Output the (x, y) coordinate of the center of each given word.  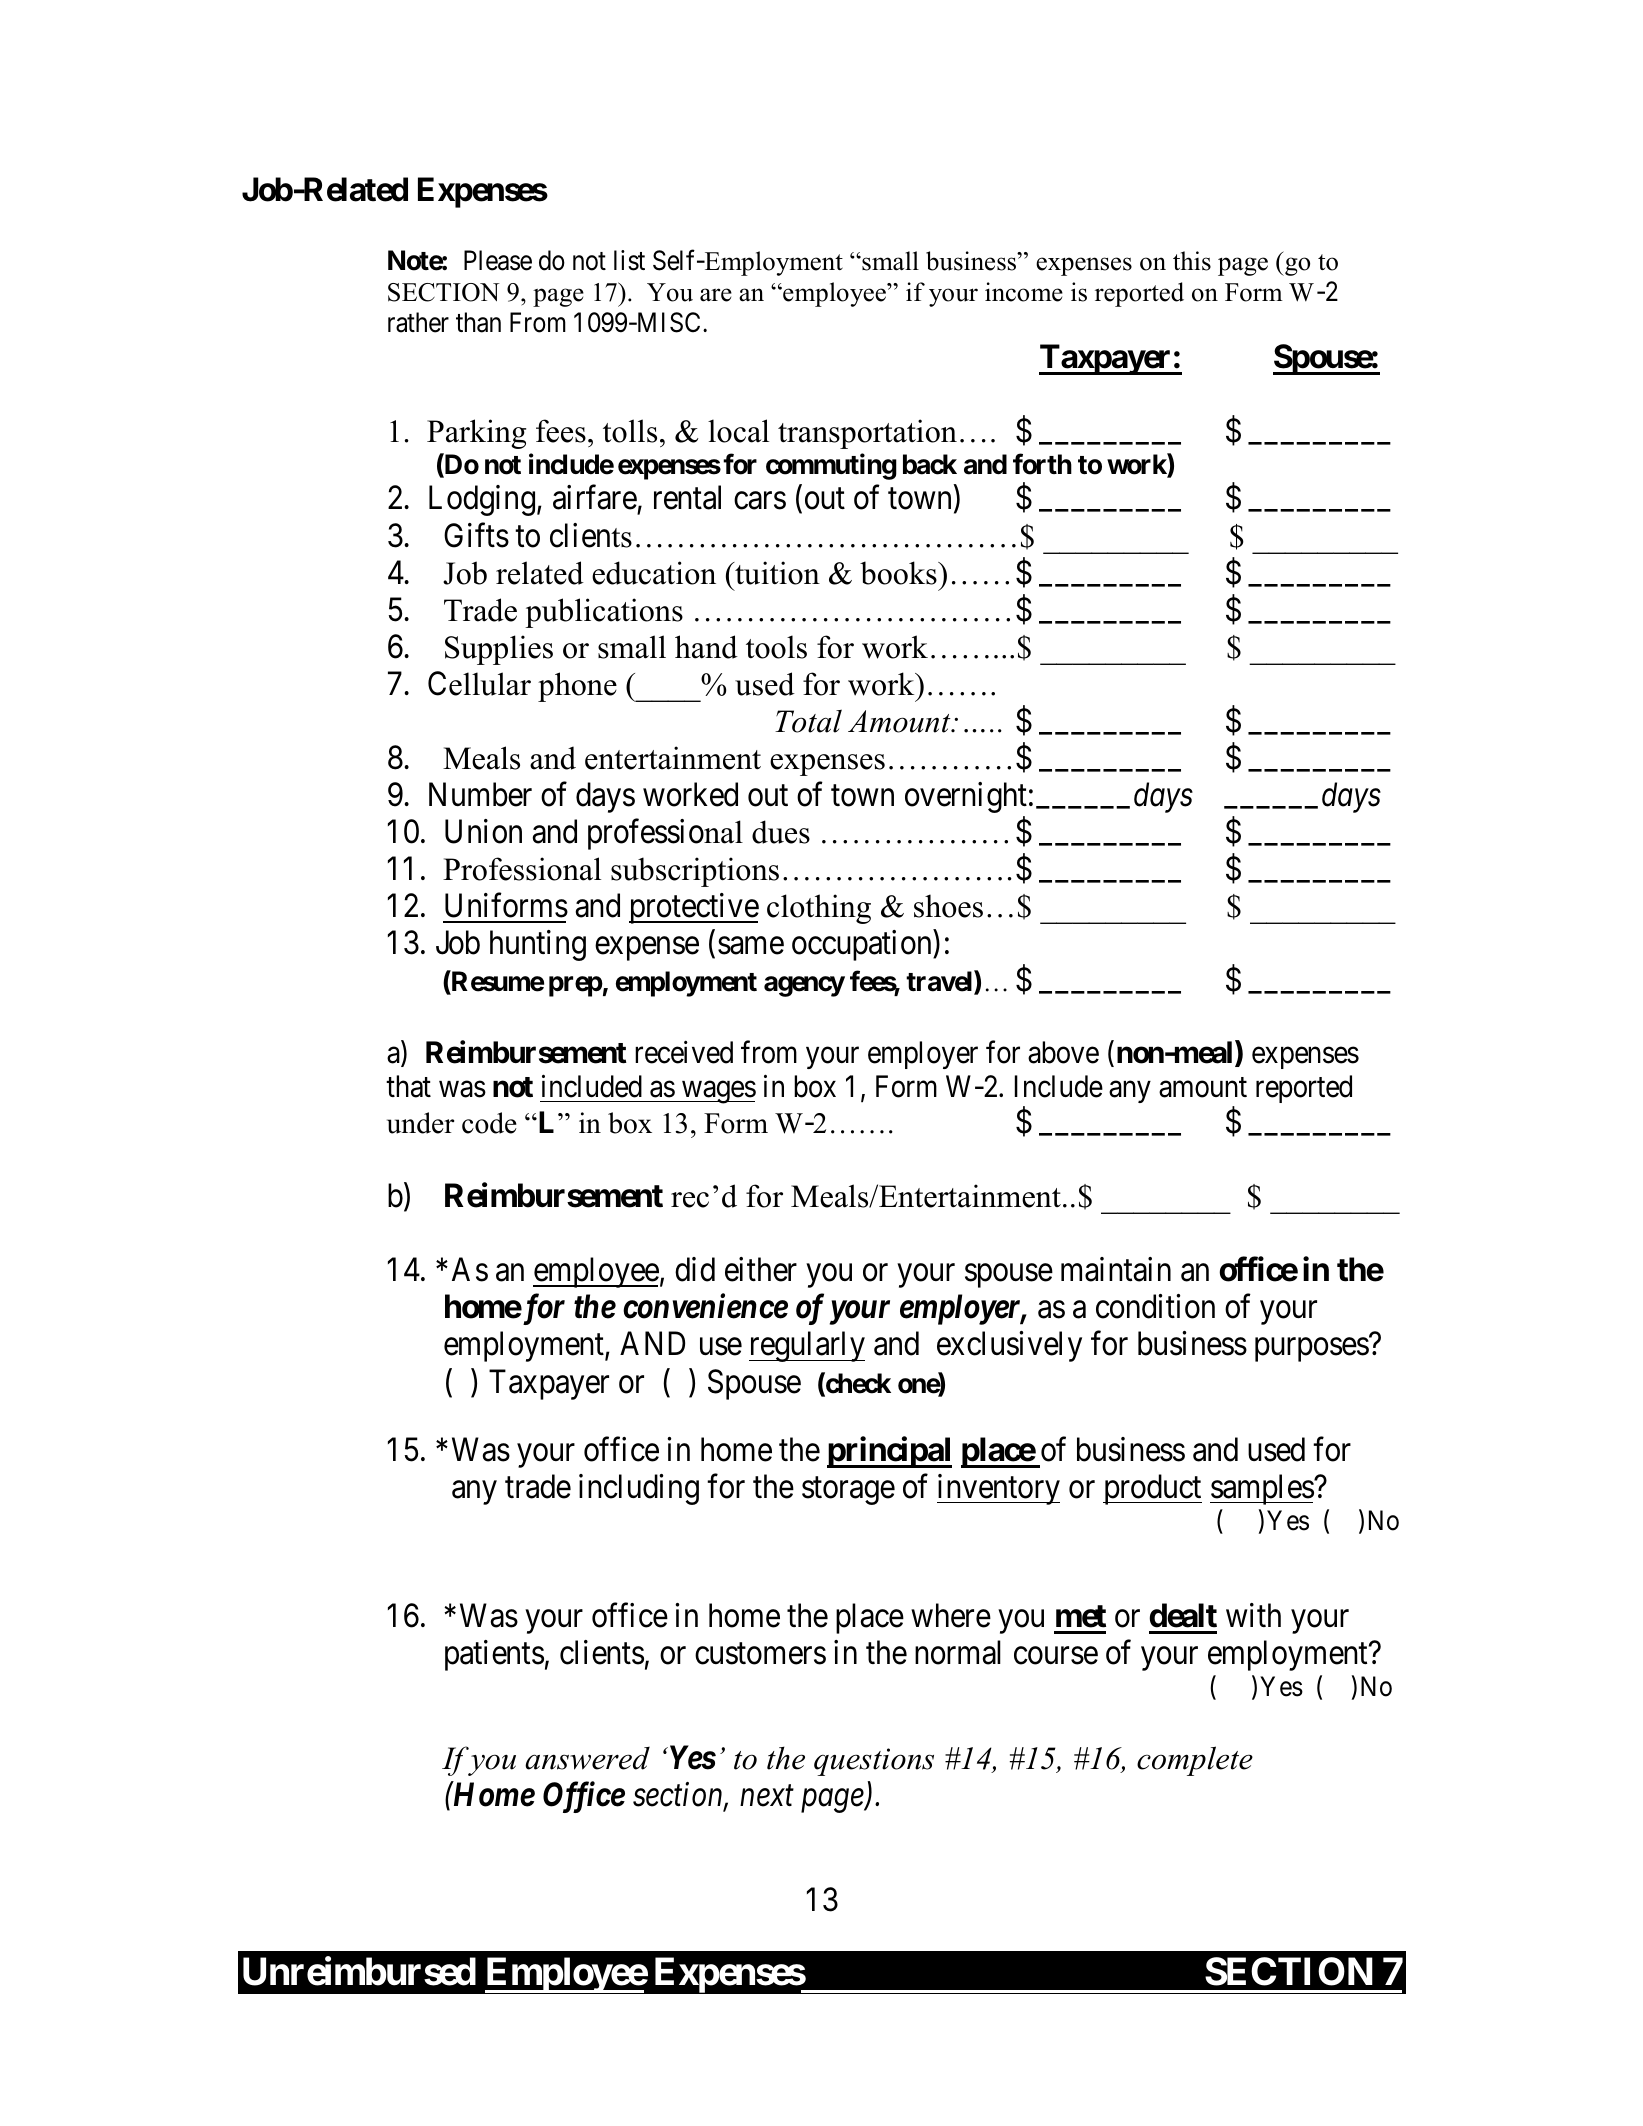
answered (587, 1758)
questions (874, 1762)
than (478, 322)
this (1192, 261)
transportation (867, 434)
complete (1195, 1761)
